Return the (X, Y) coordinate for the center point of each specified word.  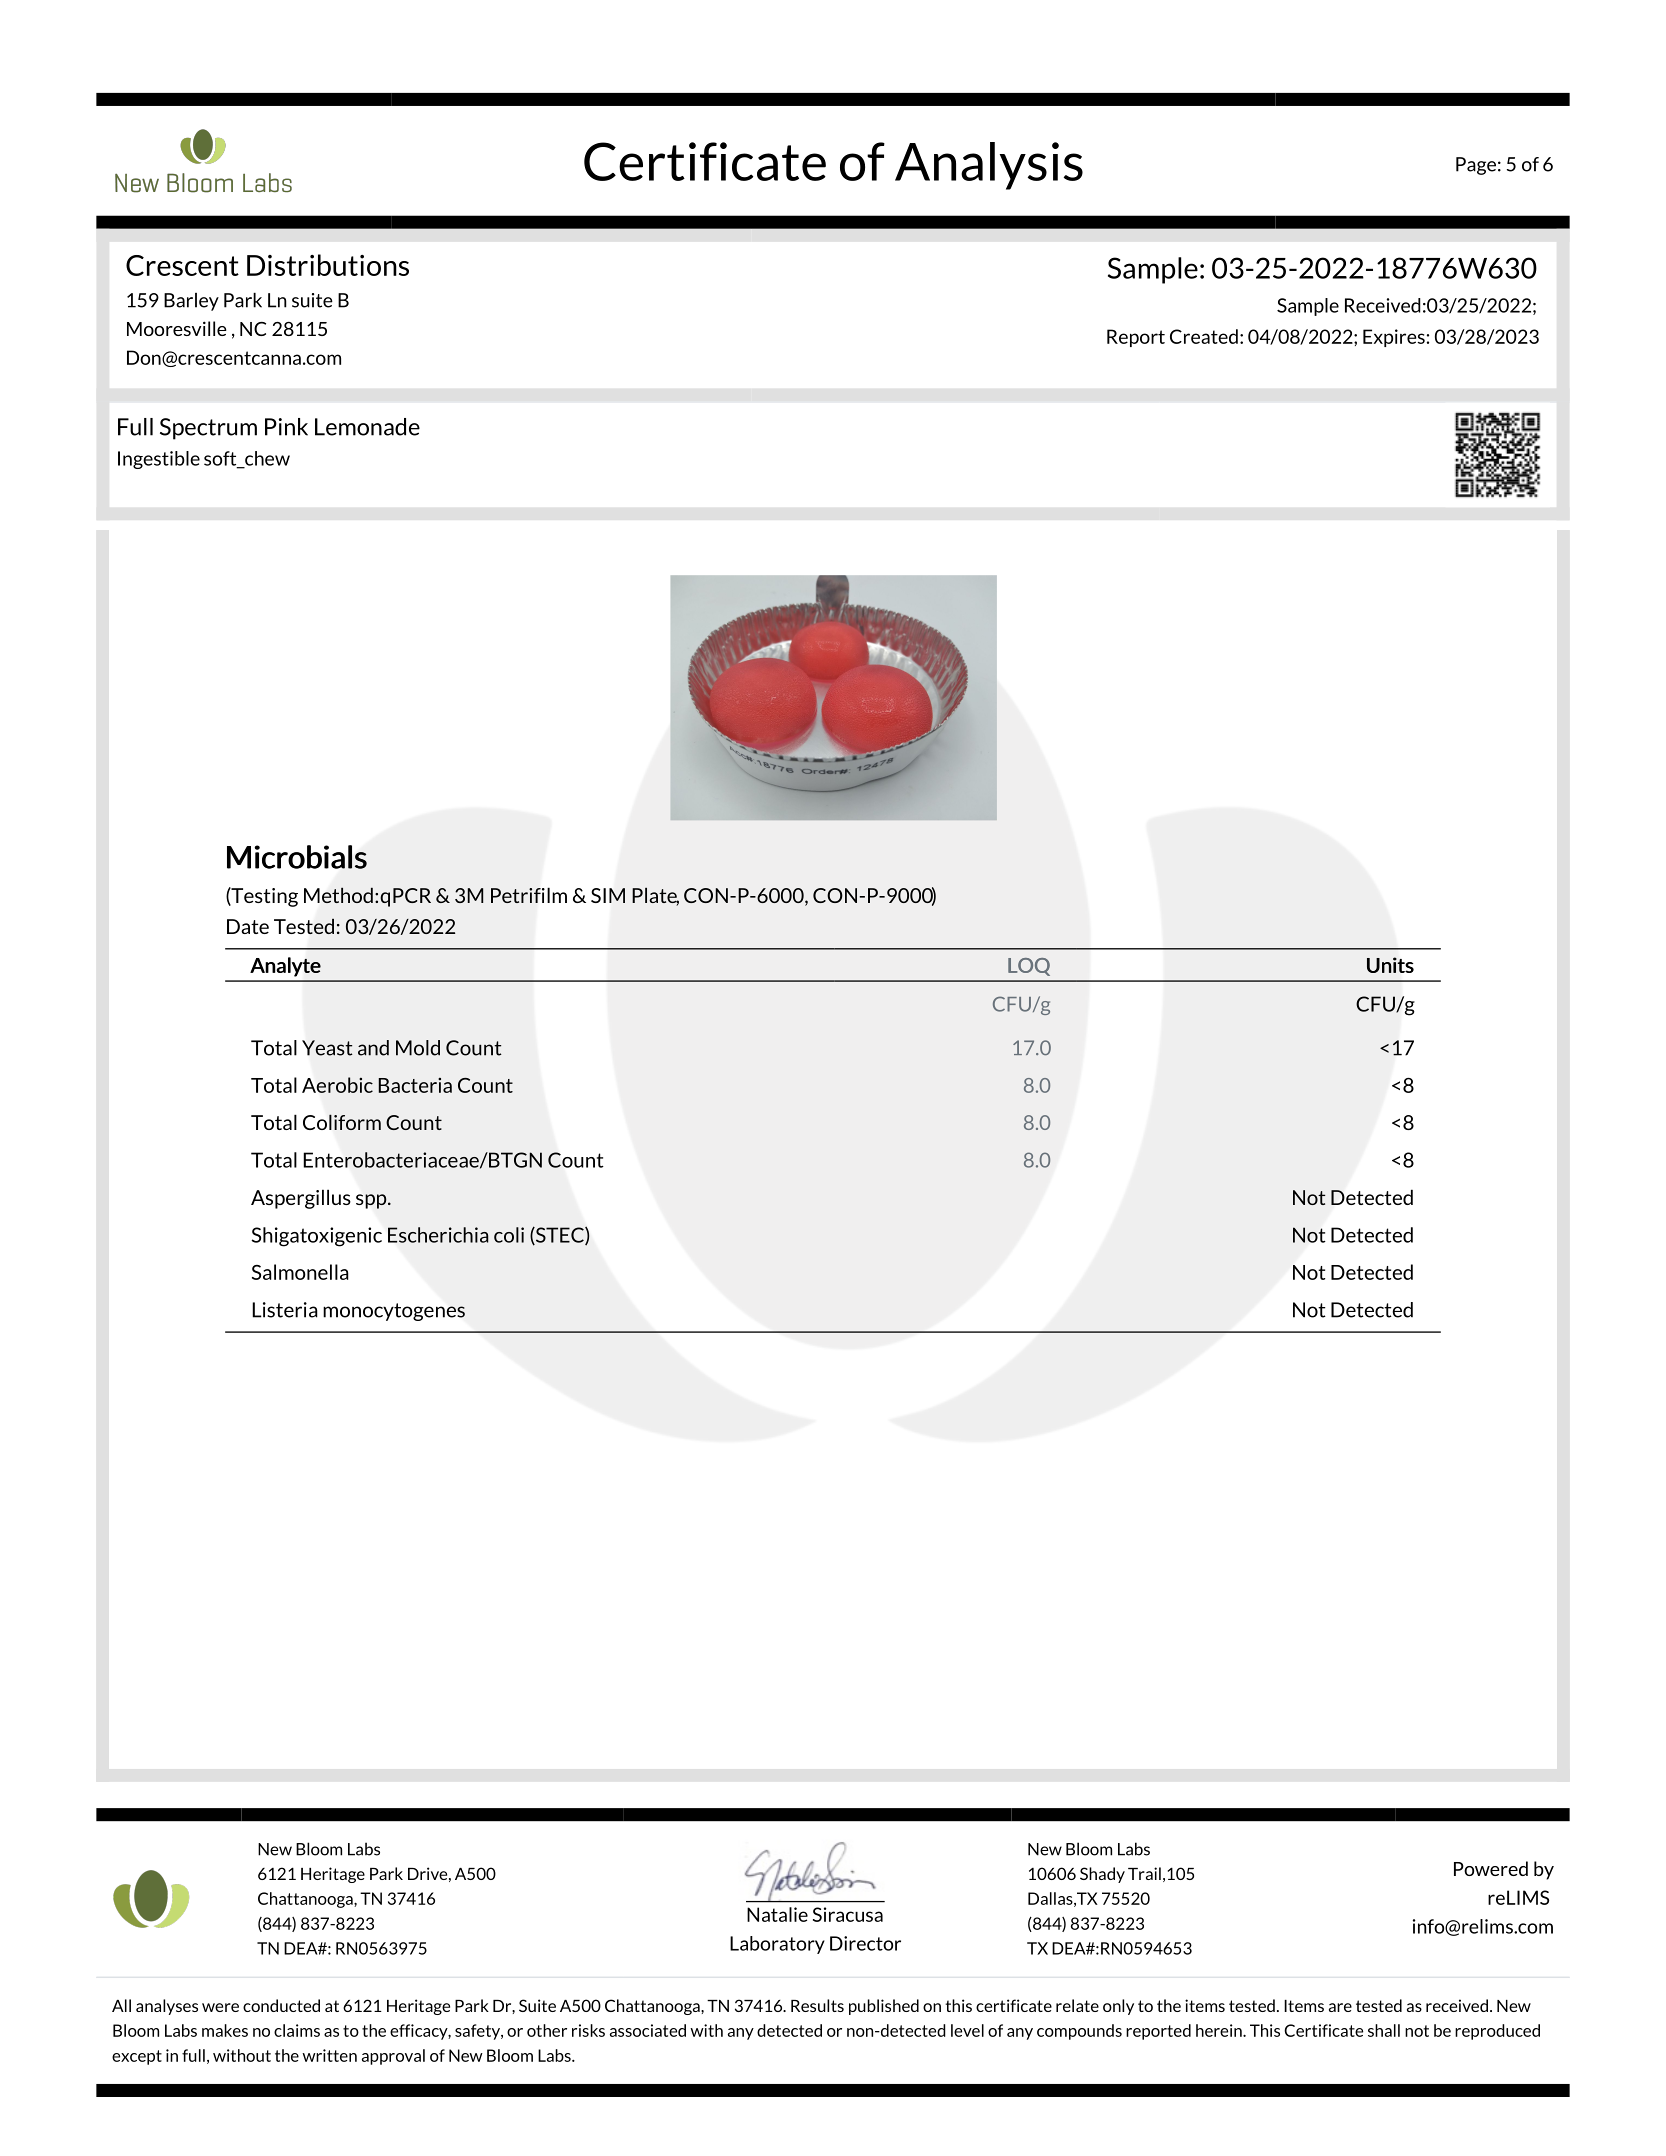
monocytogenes (394, 1312)
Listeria (285, 1310)
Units (1390, 965)
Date (248, 926)
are (1340, 2007)
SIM (608, 895)
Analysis (989, 166)
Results (817, 2005)
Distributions (328, 265)
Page (1476, 166)
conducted (281, 2005)
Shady (1102, 1875)
